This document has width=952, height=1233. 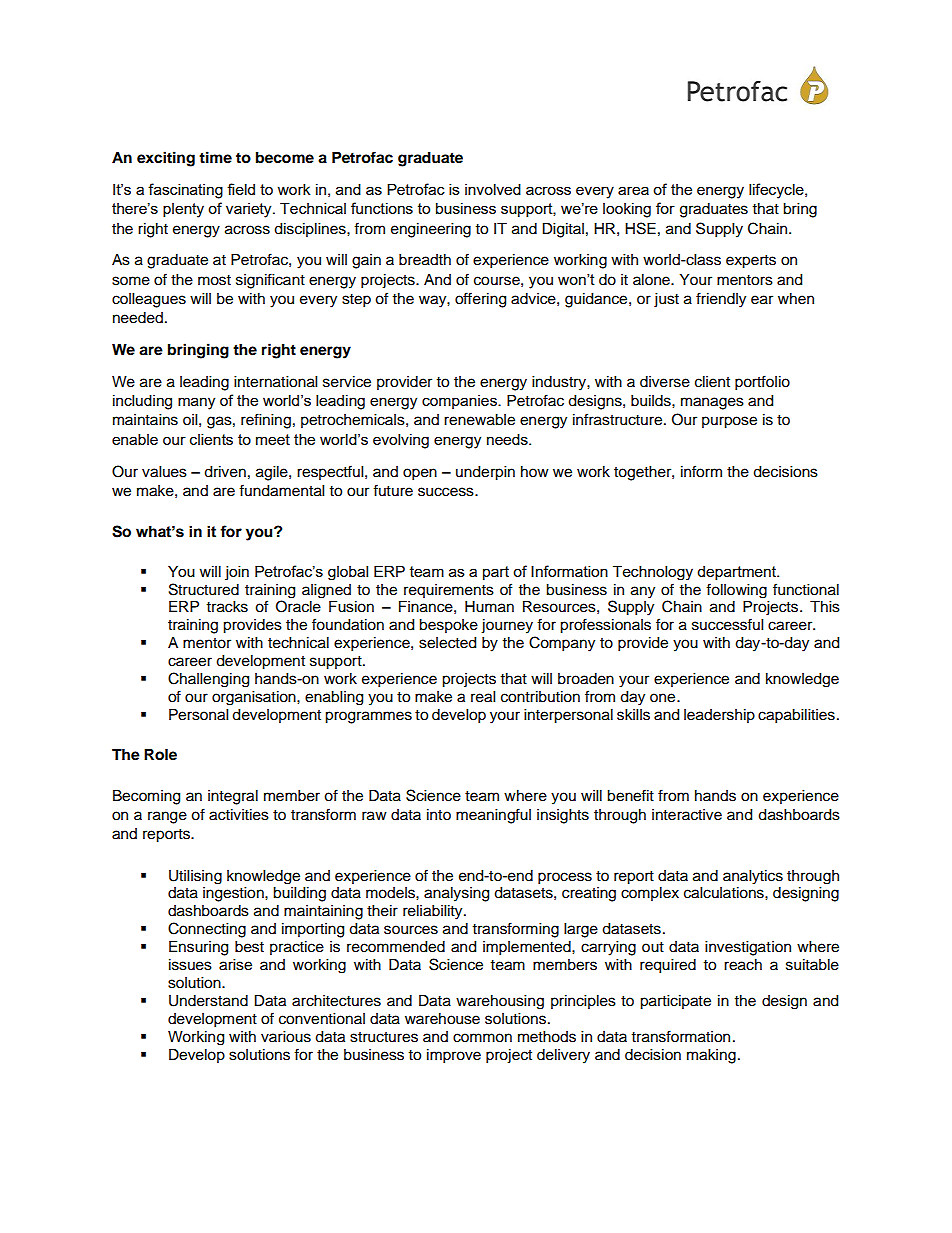 I want to click on making, so click(x=711, y=1056).
